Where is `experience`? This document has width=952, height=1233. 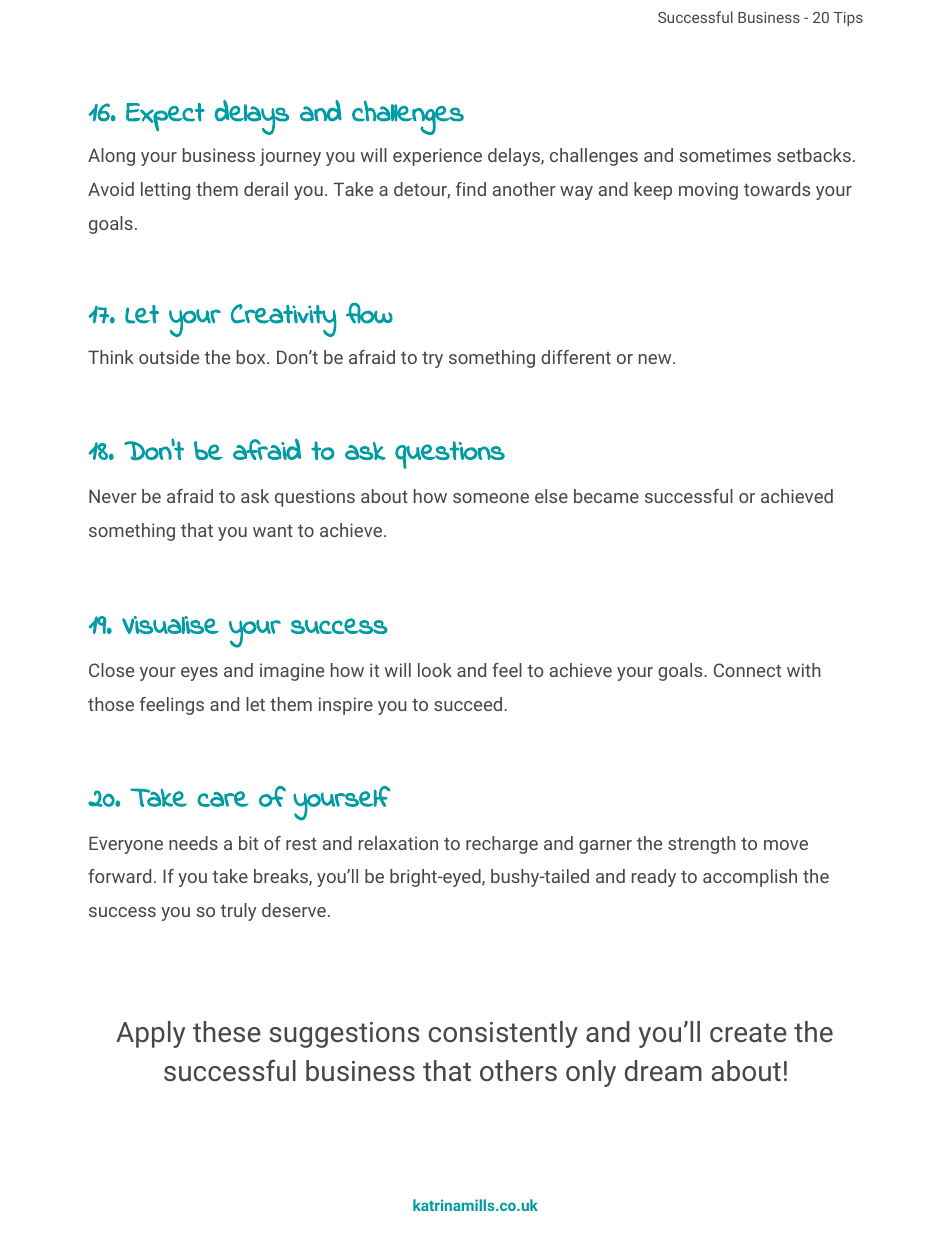 experience is located at coordinates (437, 157).
